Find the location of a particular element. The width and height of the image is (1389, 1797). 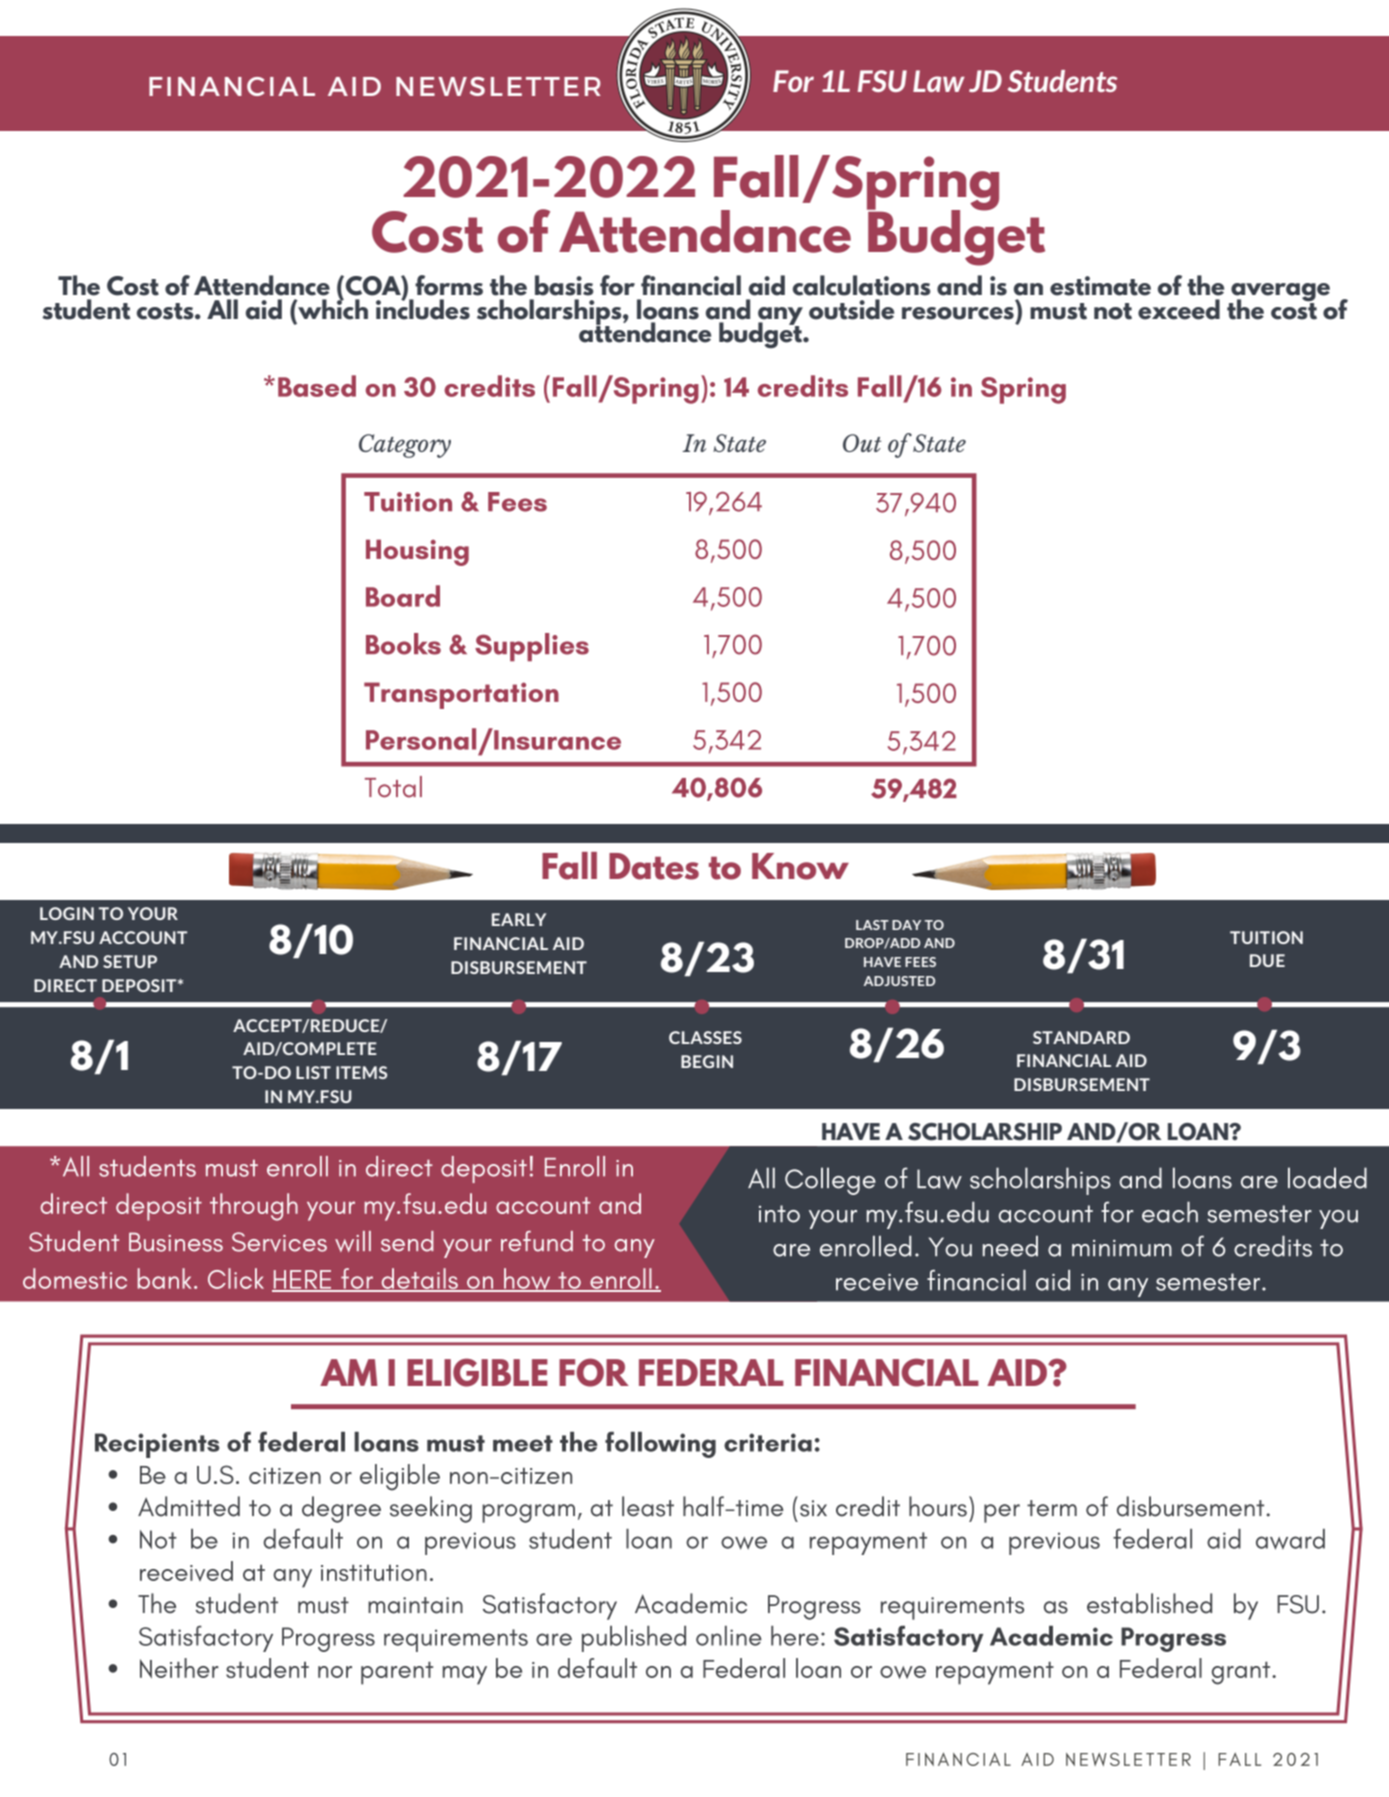

minimum is located at coordinates (1122, 1248).
